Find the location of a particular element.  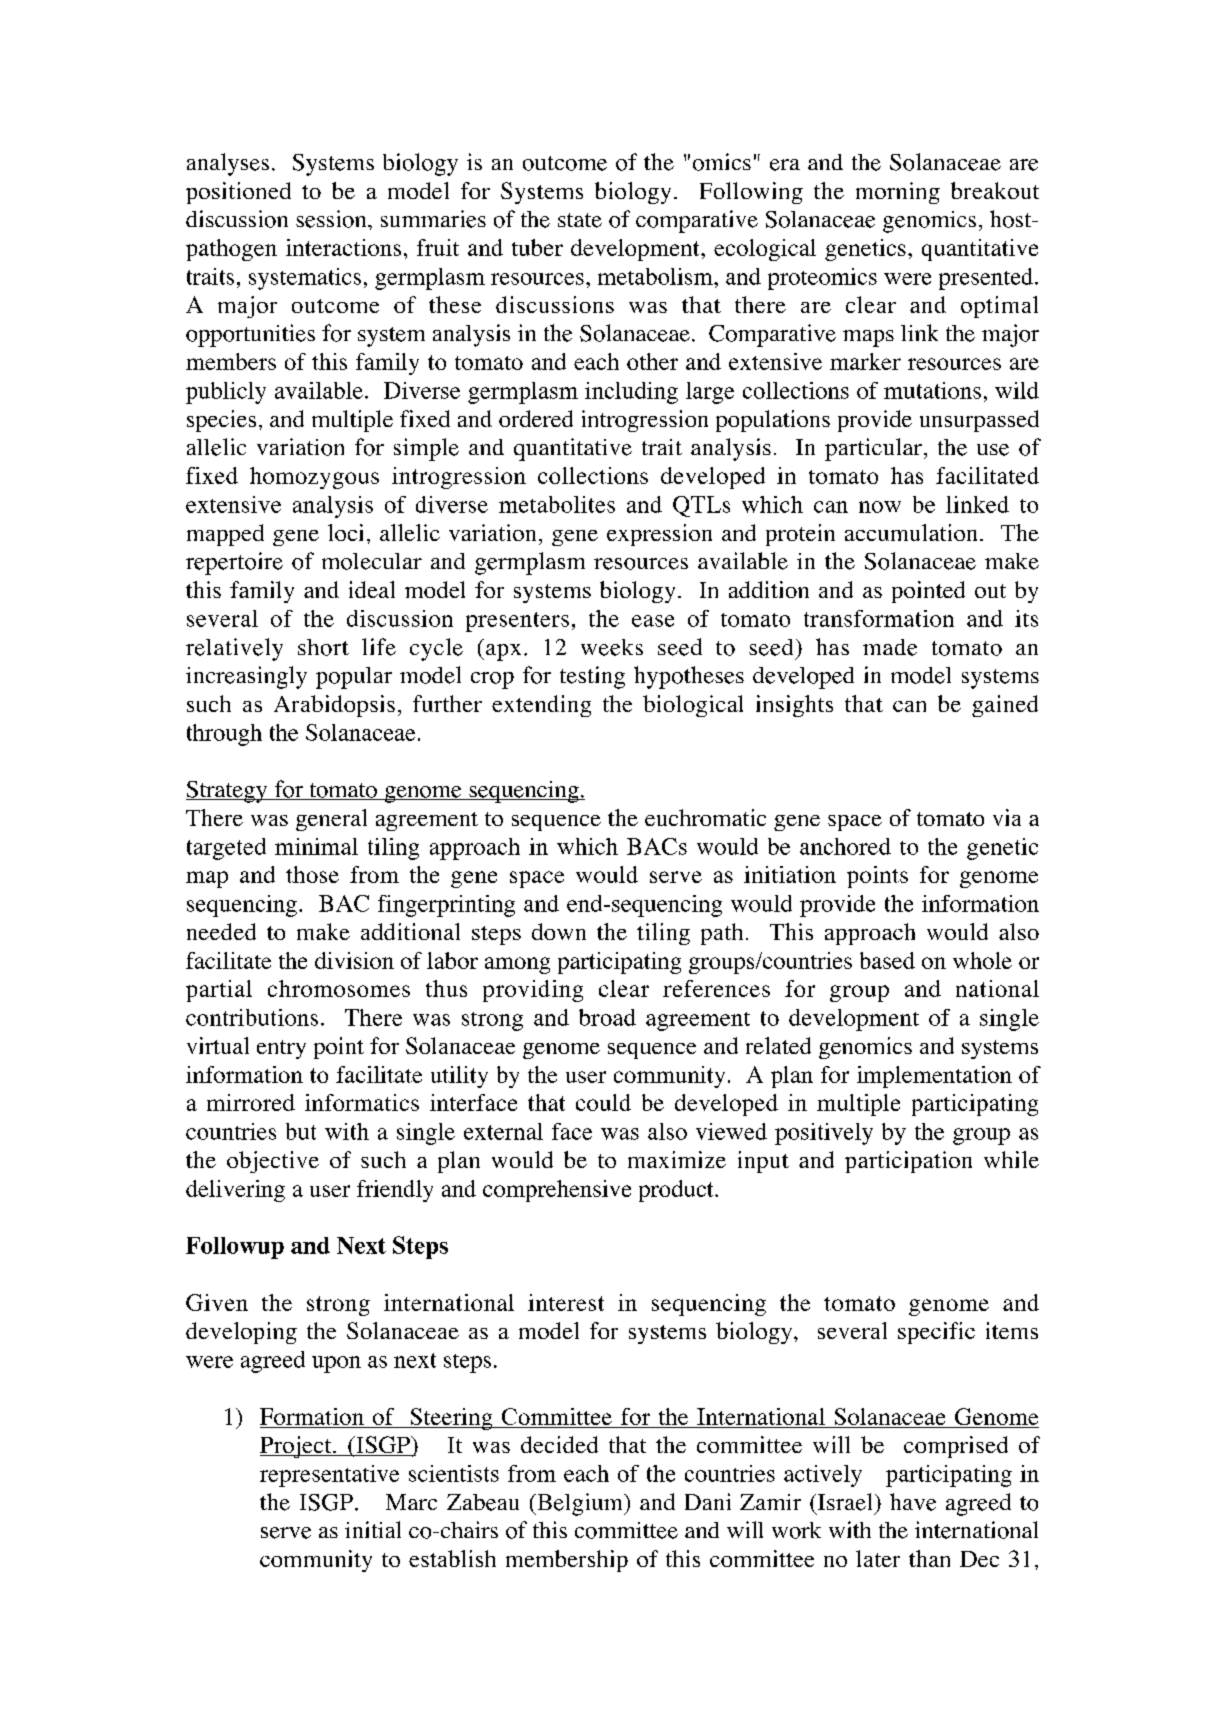

objective is located at coordinates (273, 1162).
